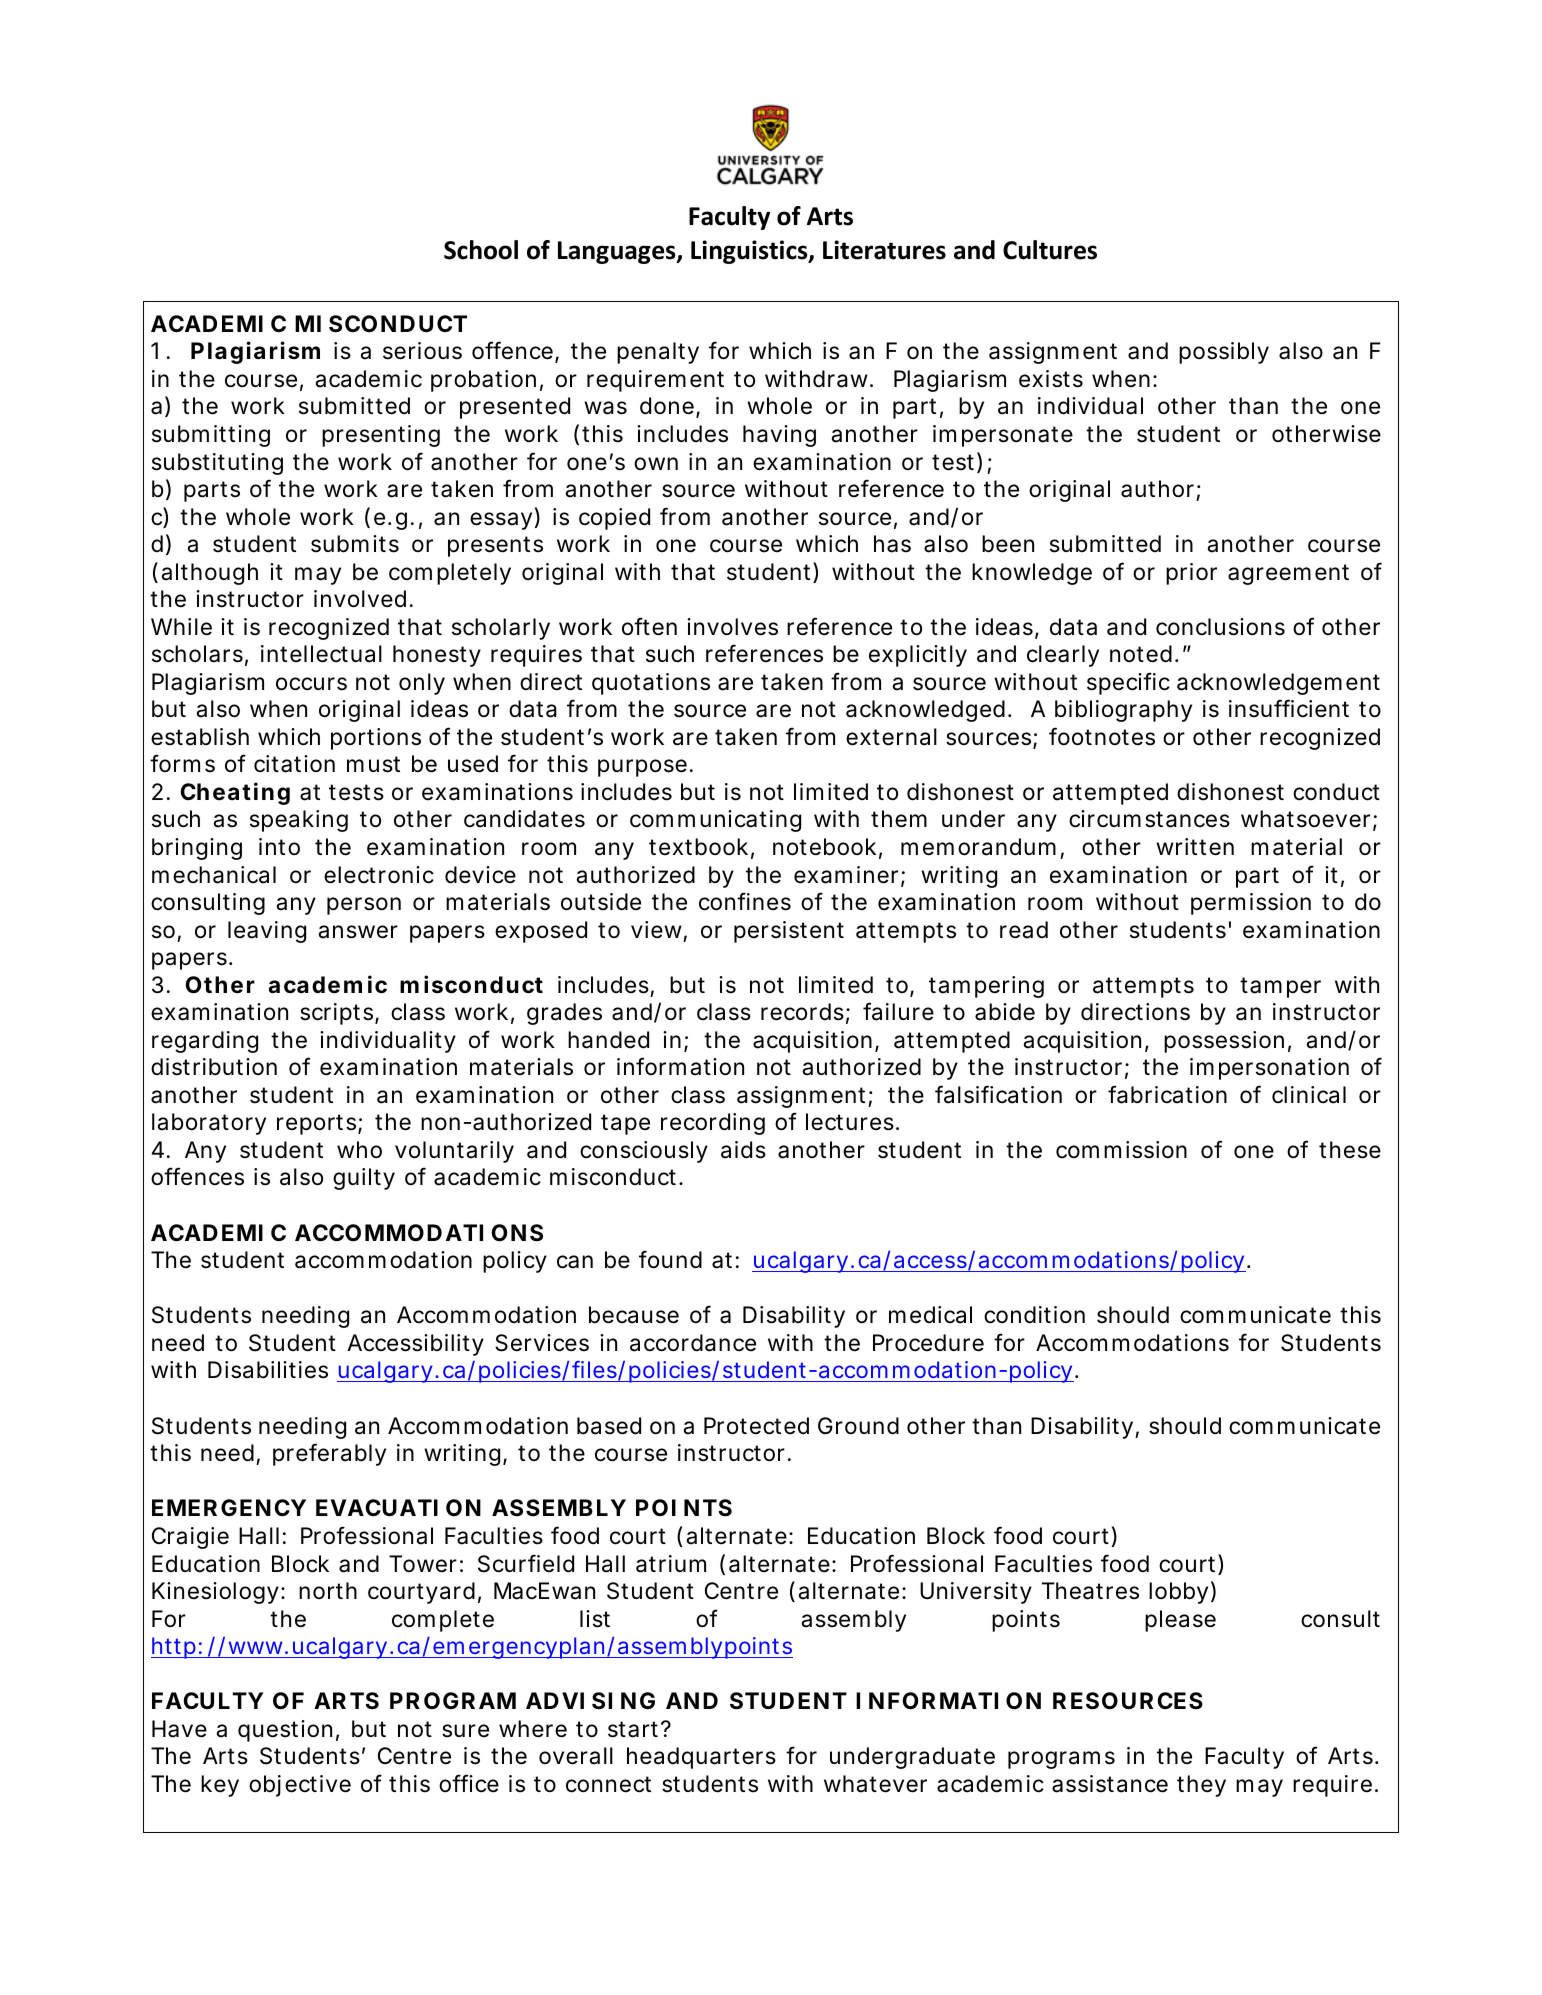 The width and height of the screenshot is (1542, 1995). I want to click on serious, so click(422, 351).
